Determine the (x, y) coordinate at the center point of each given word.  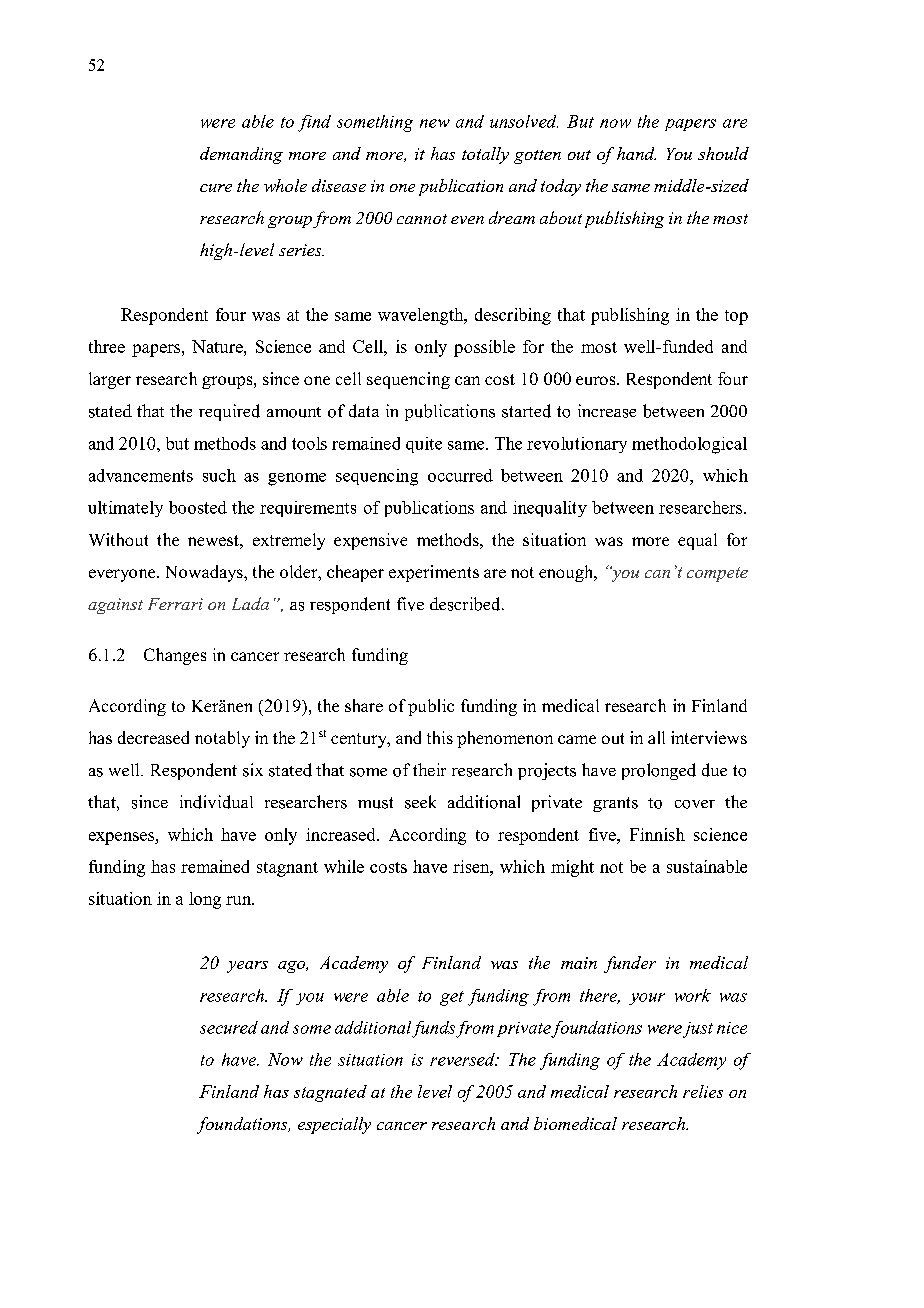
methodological (689, 445)
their (429, 769)
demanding (241, 155)
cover (695, 804)
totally (485, 155)
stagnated (330, 1093)
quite (424, 445)
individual (216, 802)
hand (636, 153)
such (219, 475)
